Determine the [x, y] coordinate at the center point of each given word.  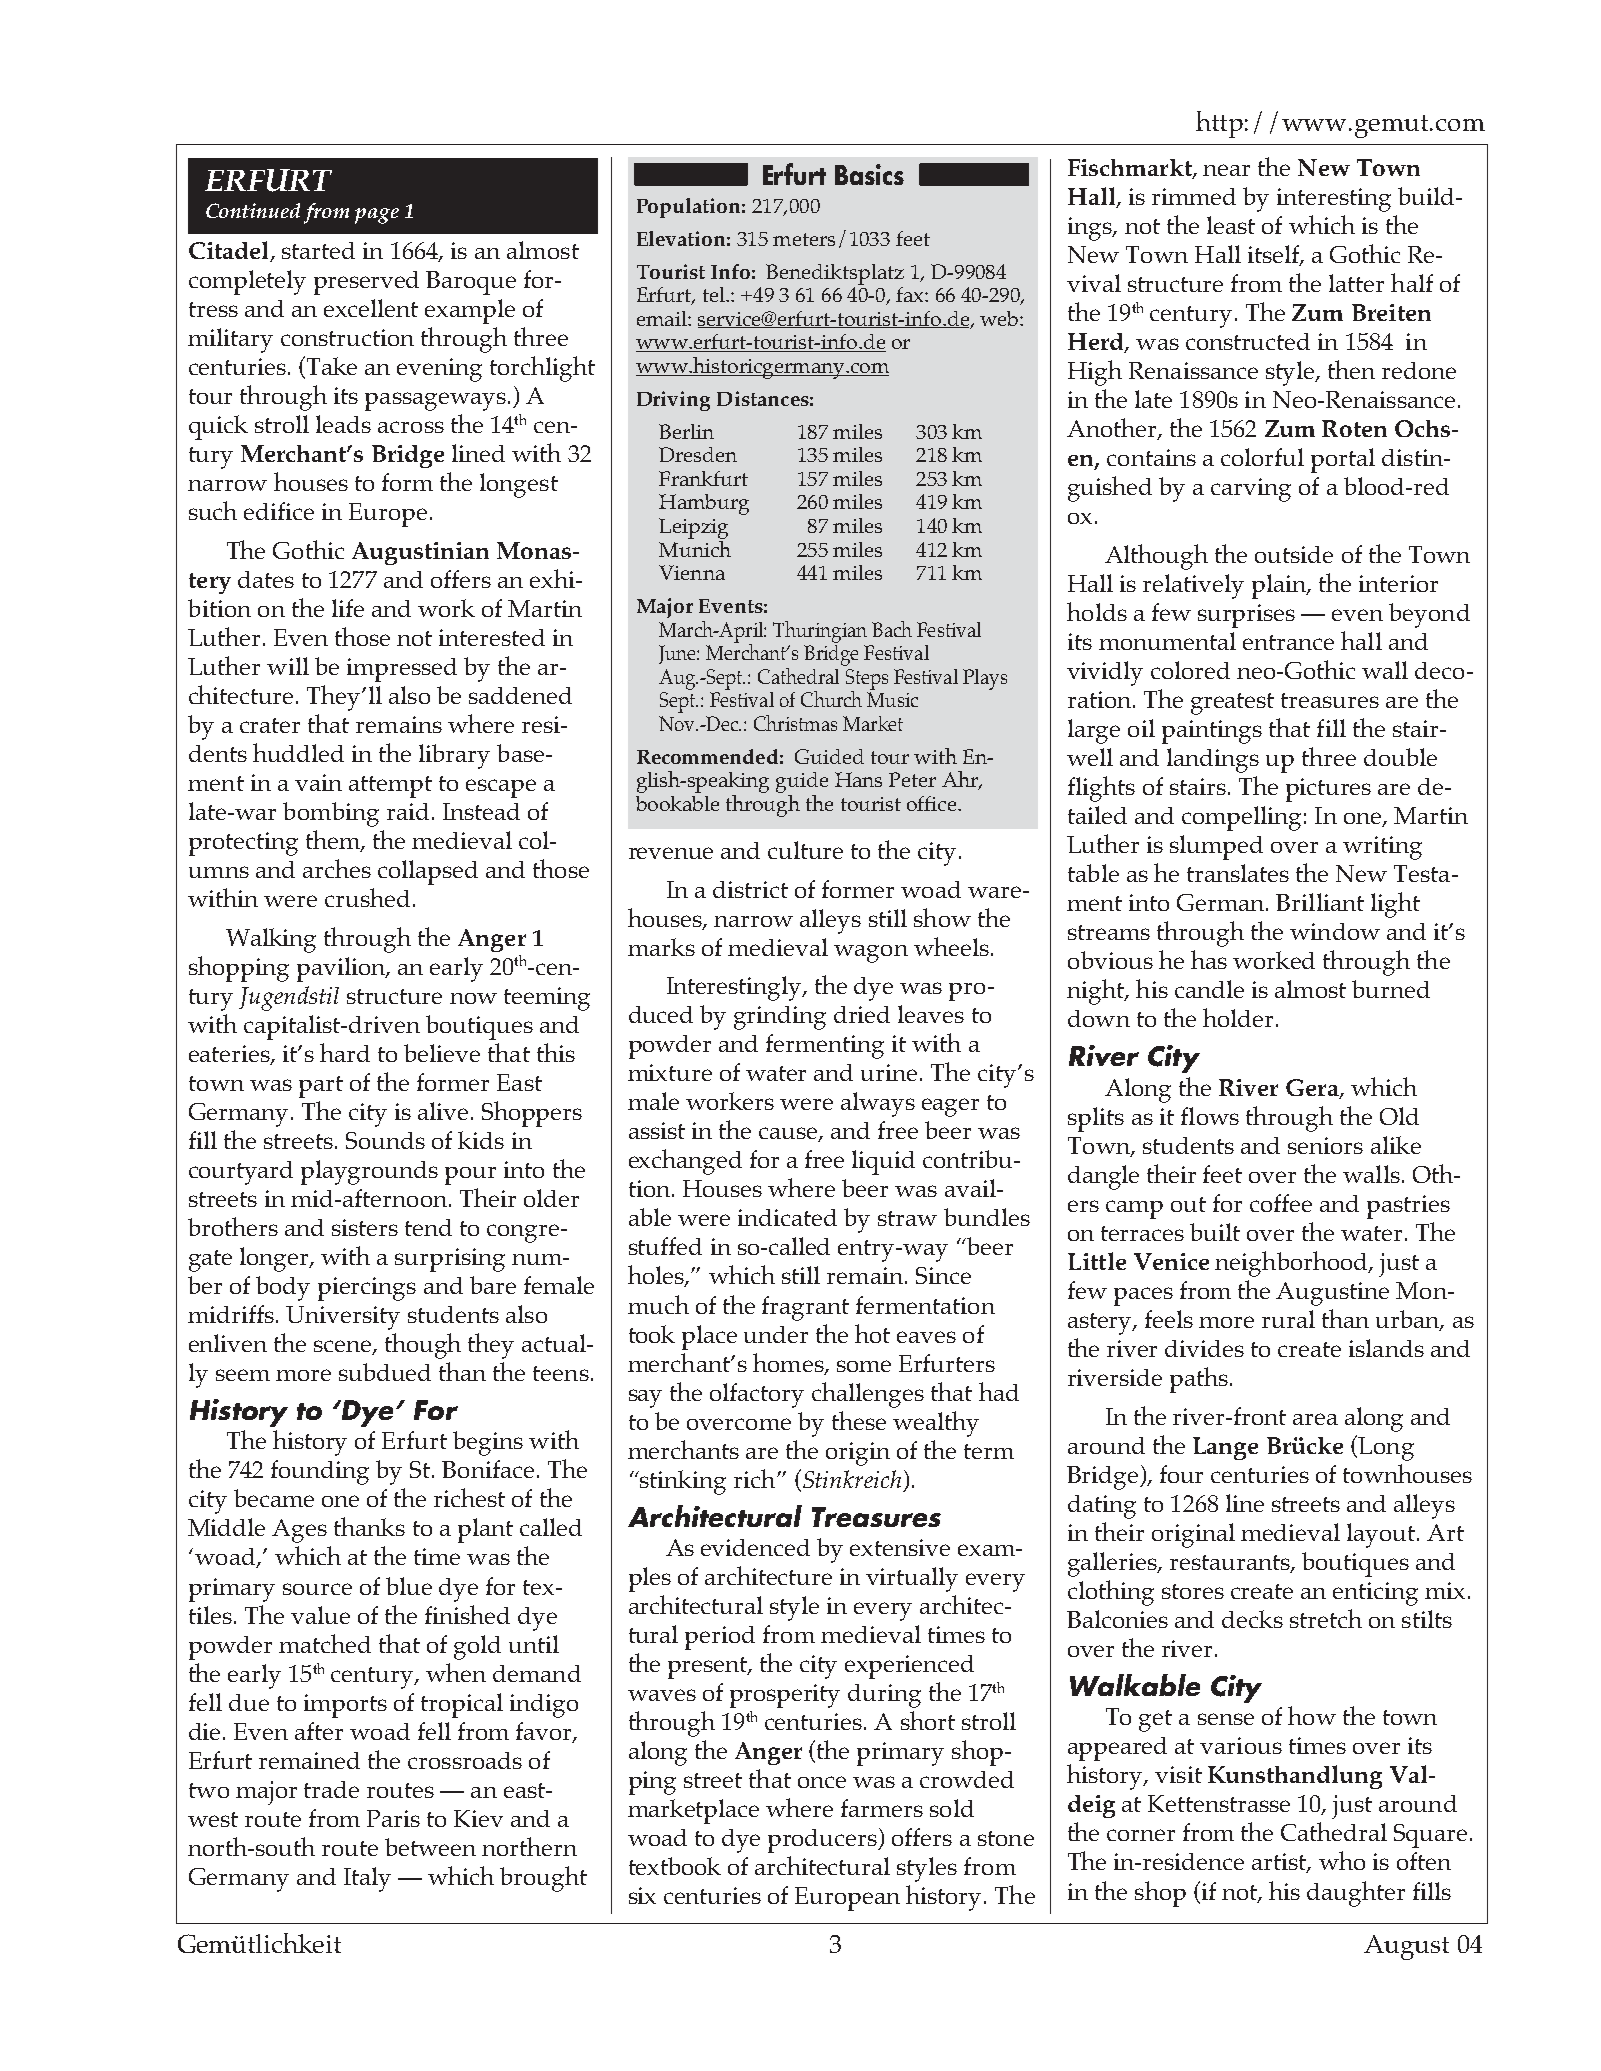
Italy [367, 1879]
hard [345, 1052]
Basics [869, 174]
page [377, 216]
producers [823, 1841]
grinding [780, 1018]
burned [1391, 989]
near [1226, 170]
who [1342, 1860]
